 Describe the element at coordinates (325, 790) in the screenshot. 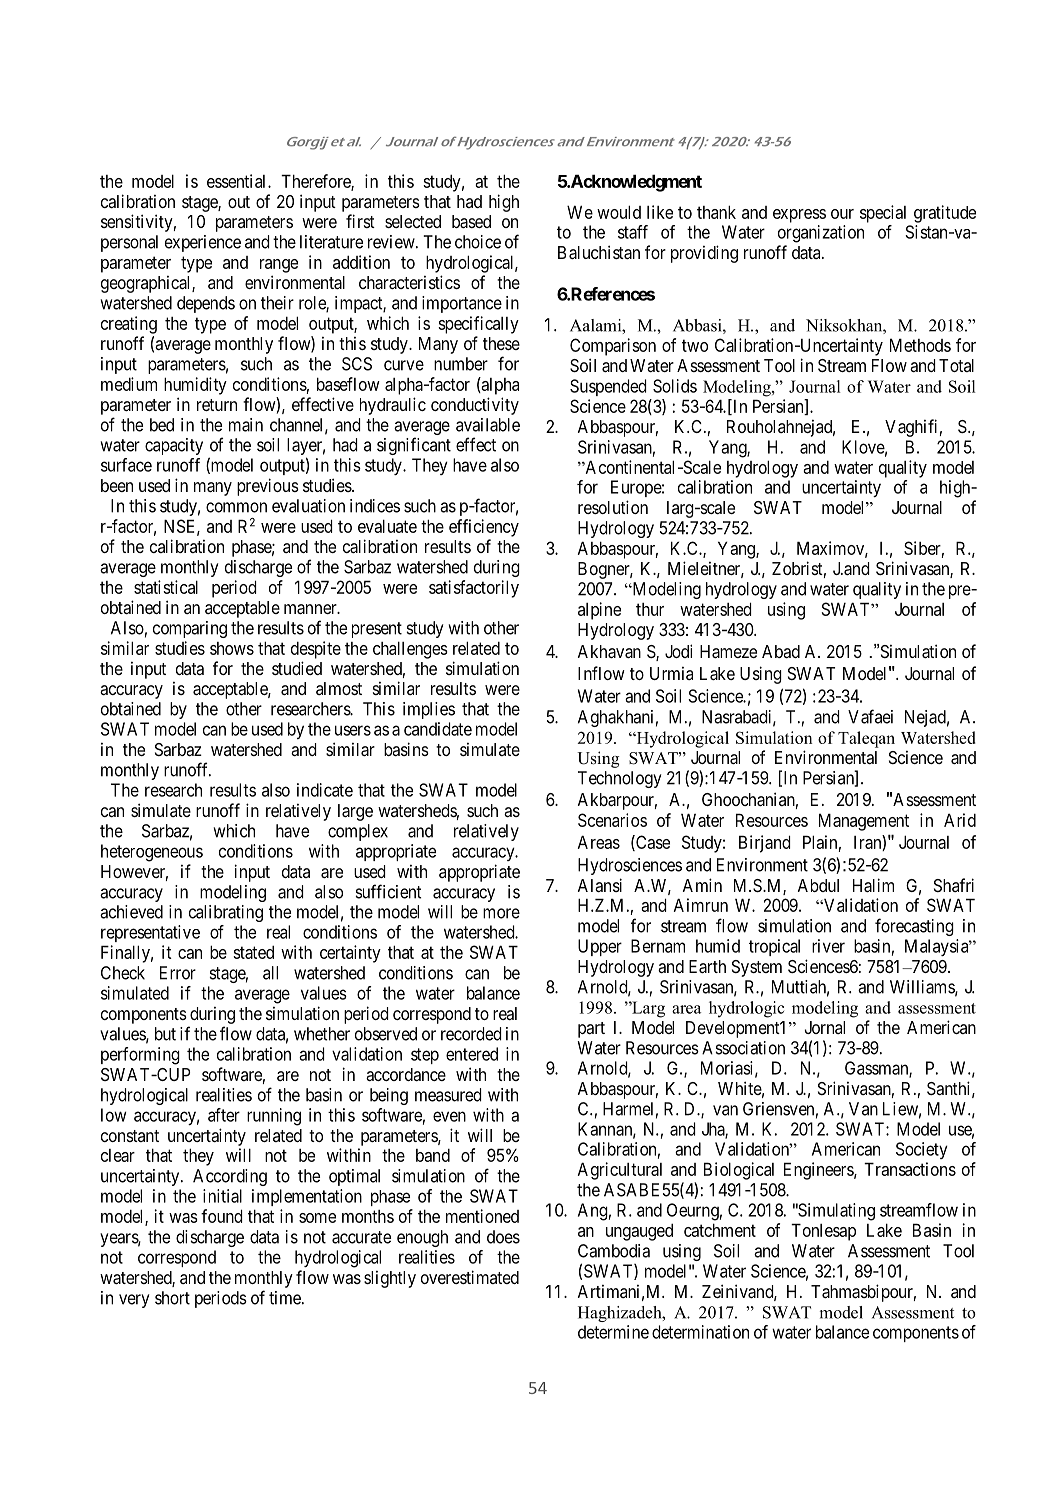

I see `indicate` at that location.
